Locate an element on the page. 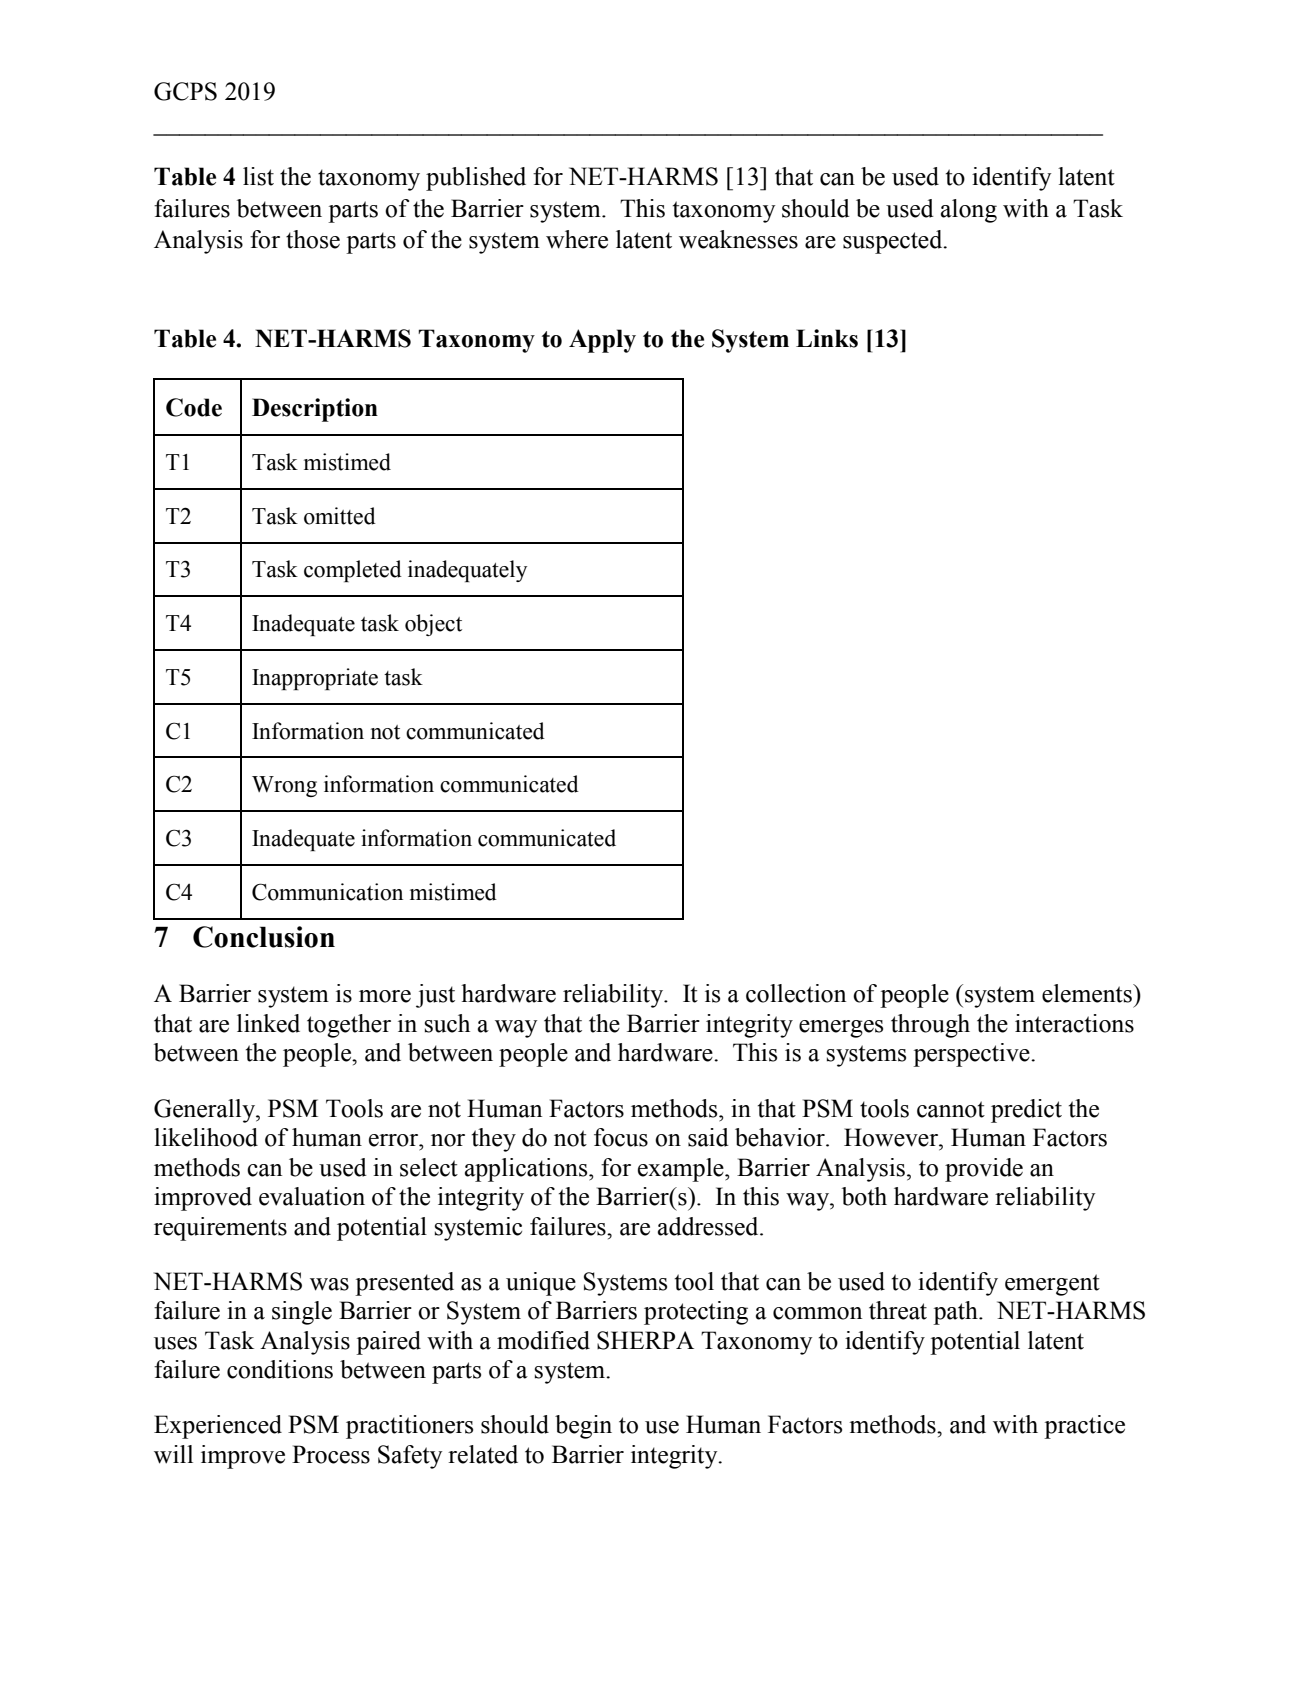 Image resolution: width=1308 pixels, height=1693 pixels. along is located at coordinates (969, 211).
